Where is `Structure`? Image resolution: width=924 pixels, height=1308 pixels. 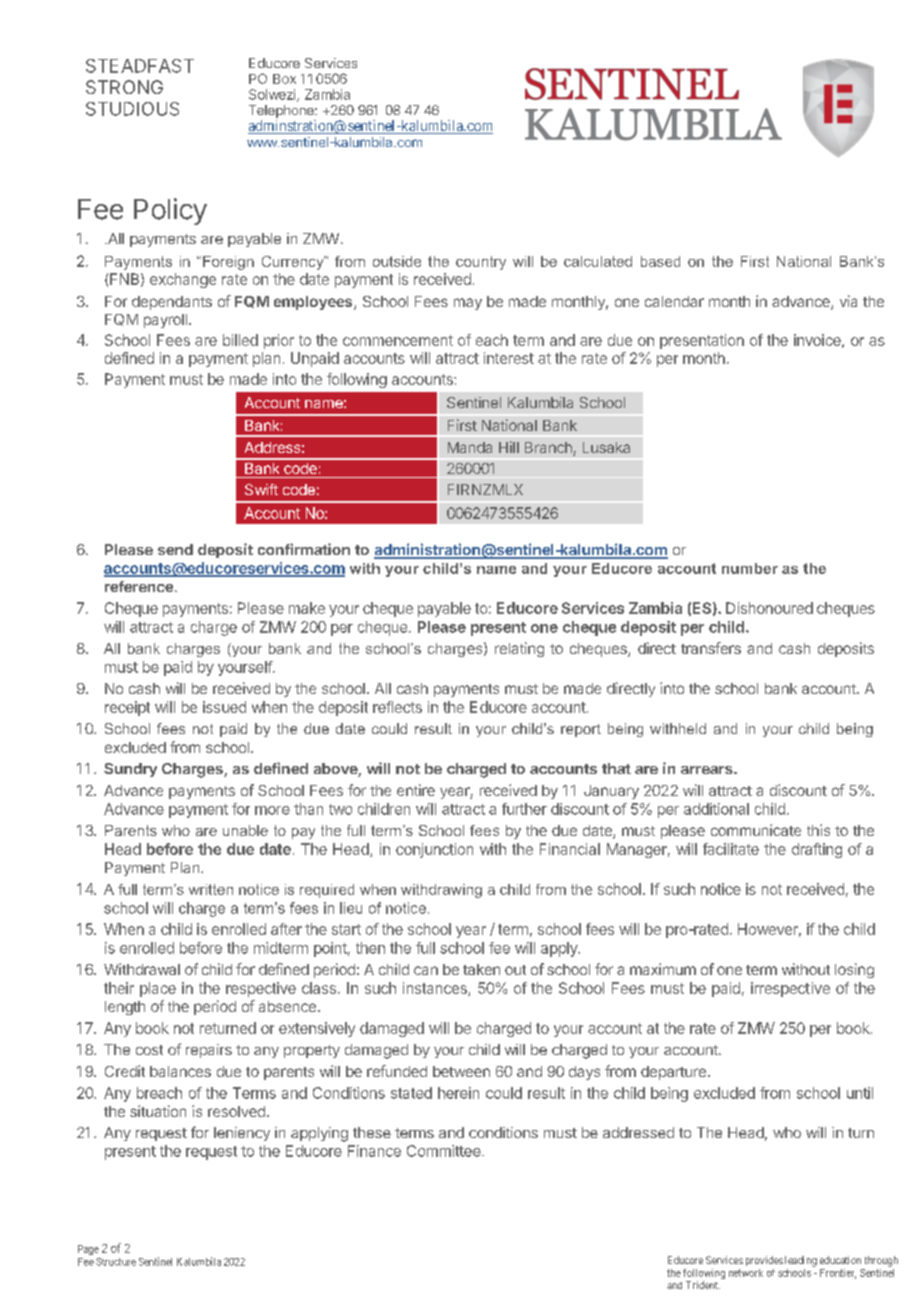
Structure is located at coordinates (116, 1262).
